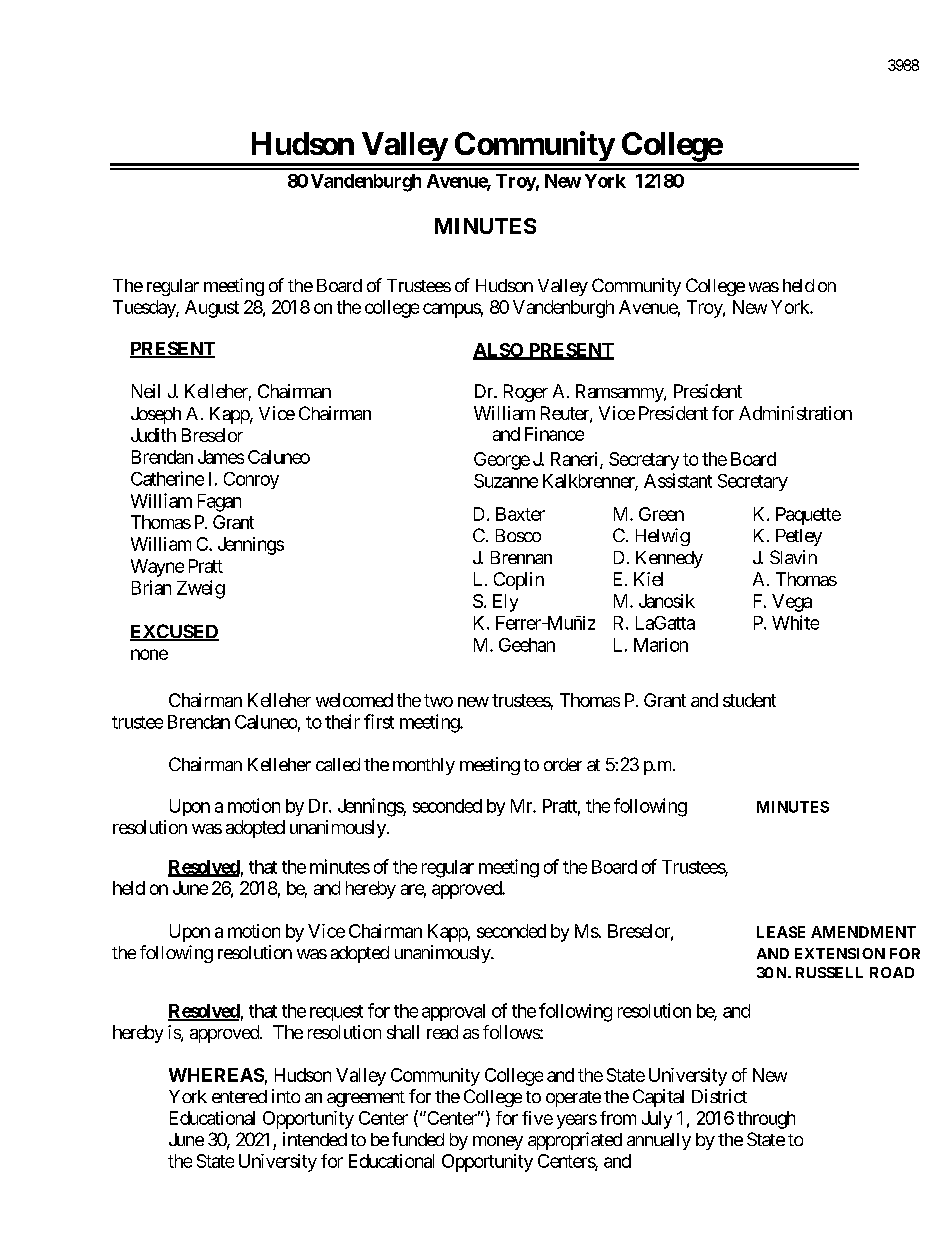 The width and height of the screenshot is (952, 1233). I want to click on ALSO, so click(499, 351).
